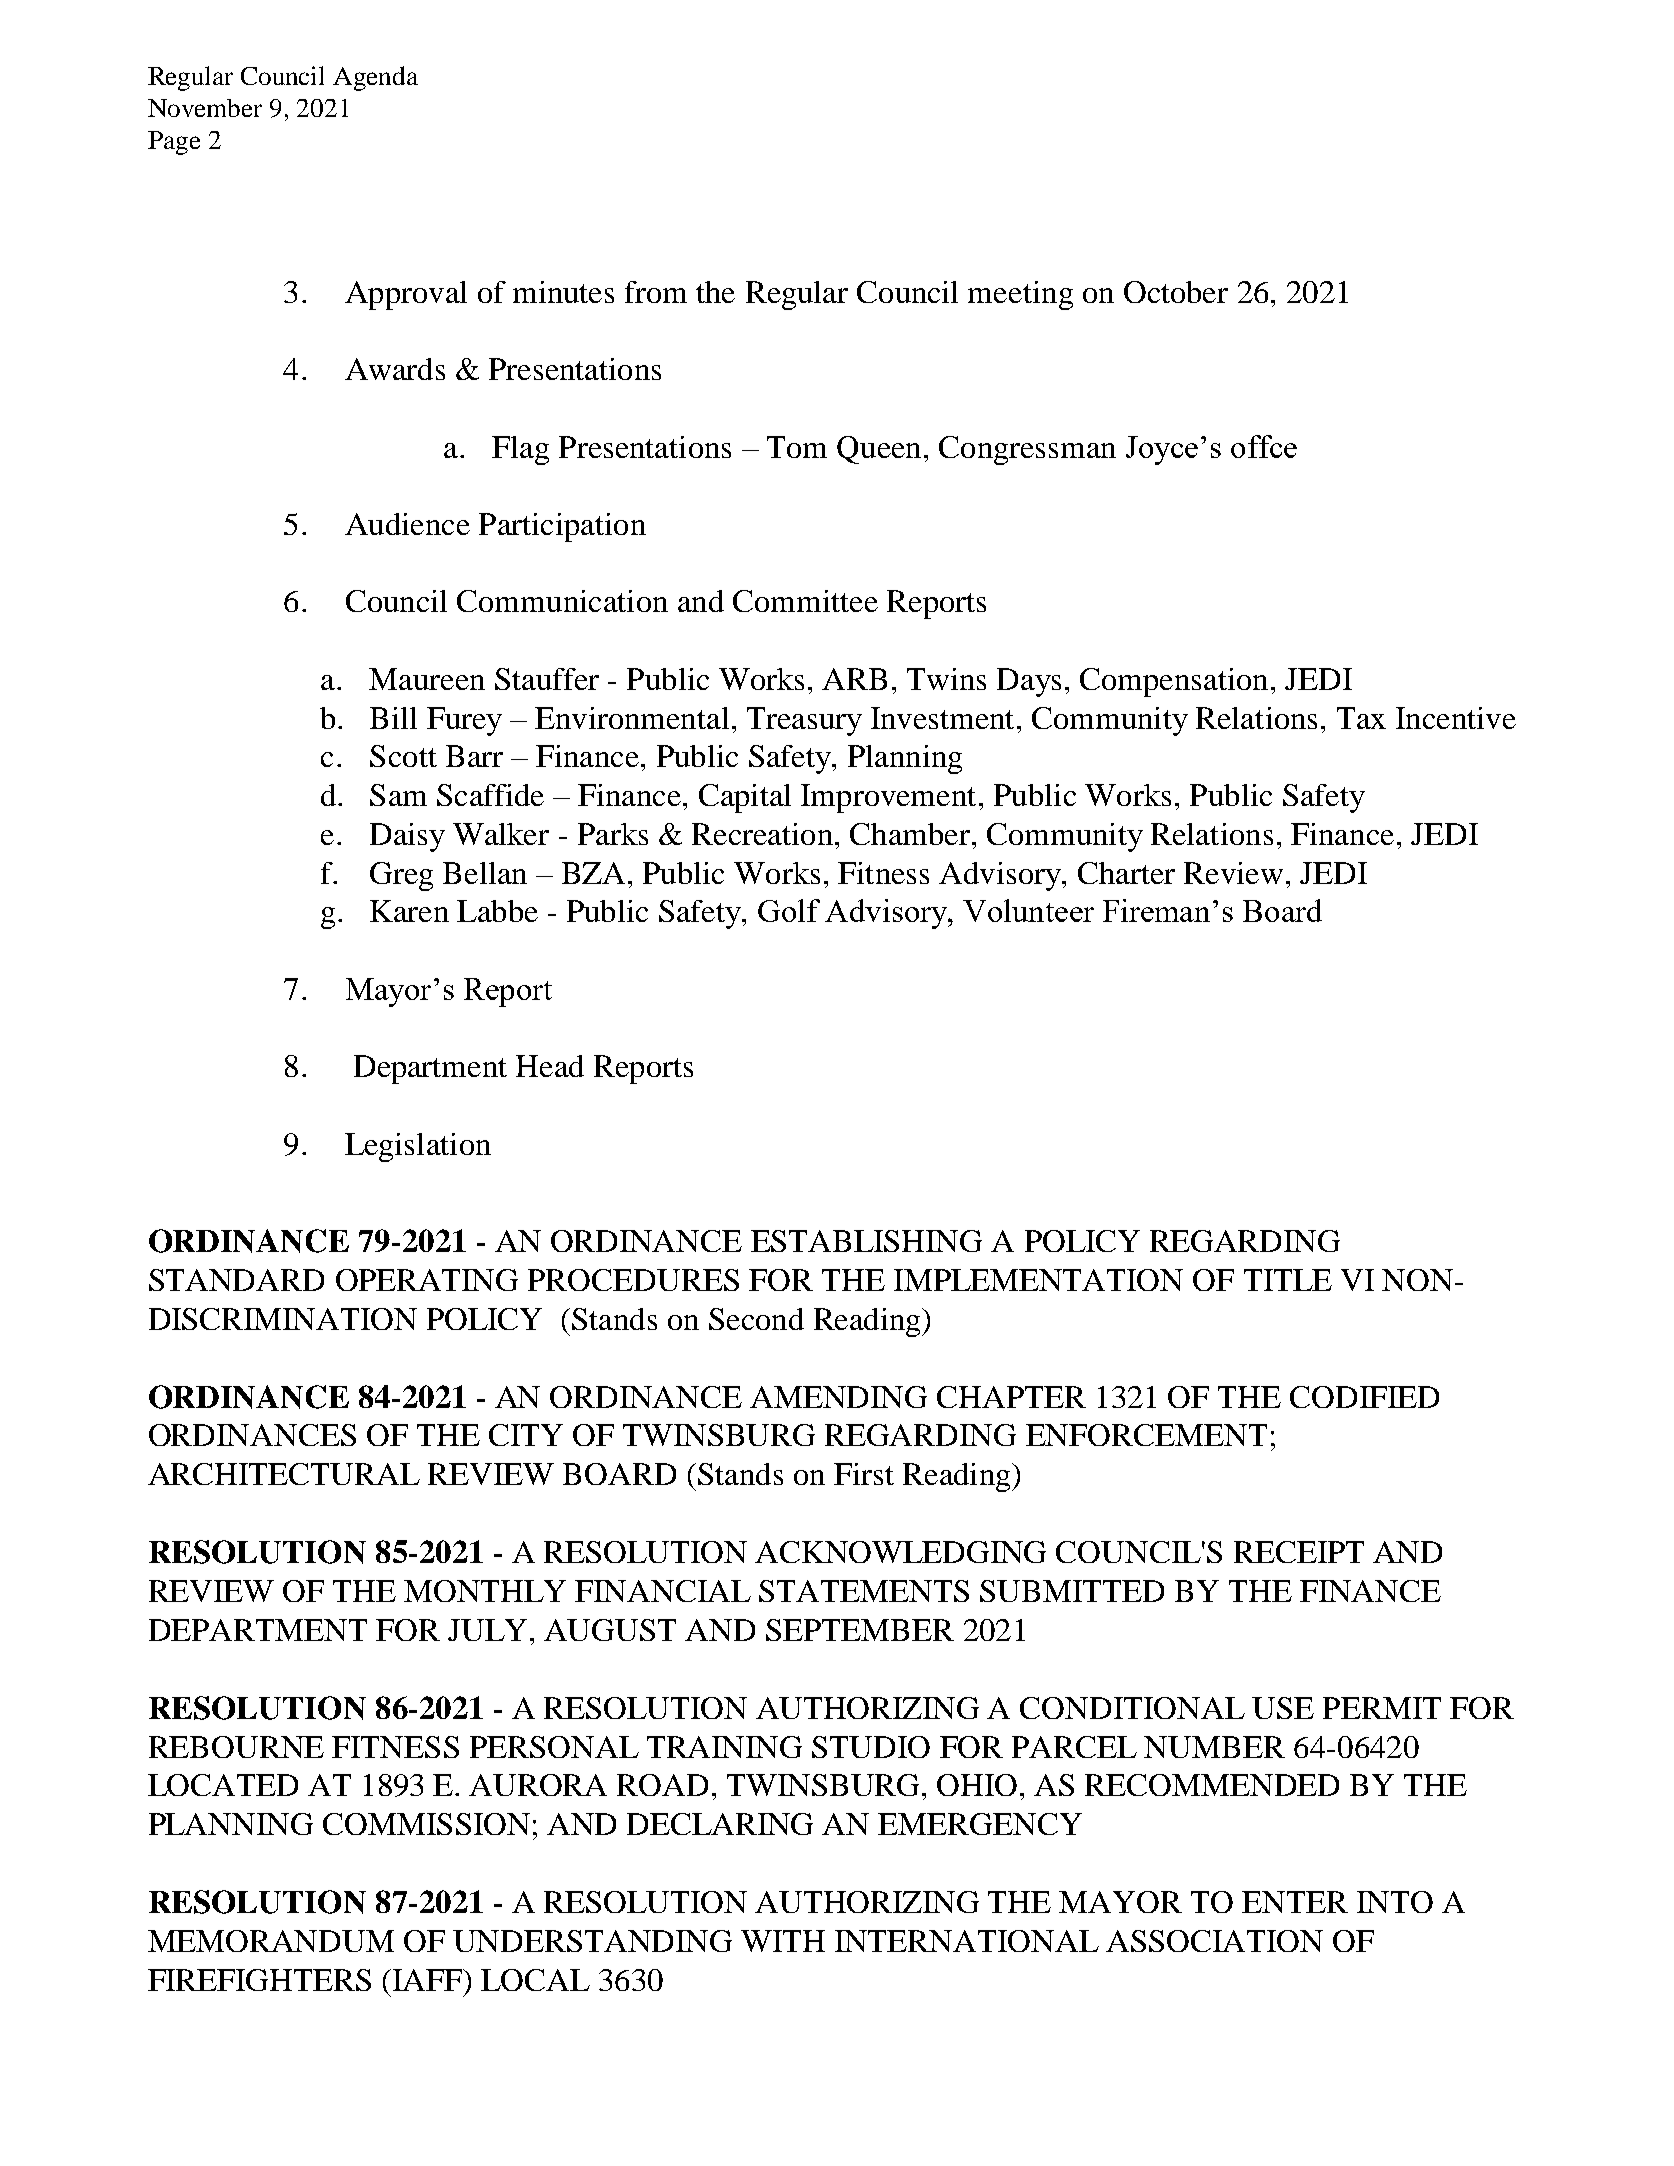 The image size is (1674, 2166). What do you see at coordinates (375, 78) in the page?
I see `Agenda` at bounding box center [375, 78].
